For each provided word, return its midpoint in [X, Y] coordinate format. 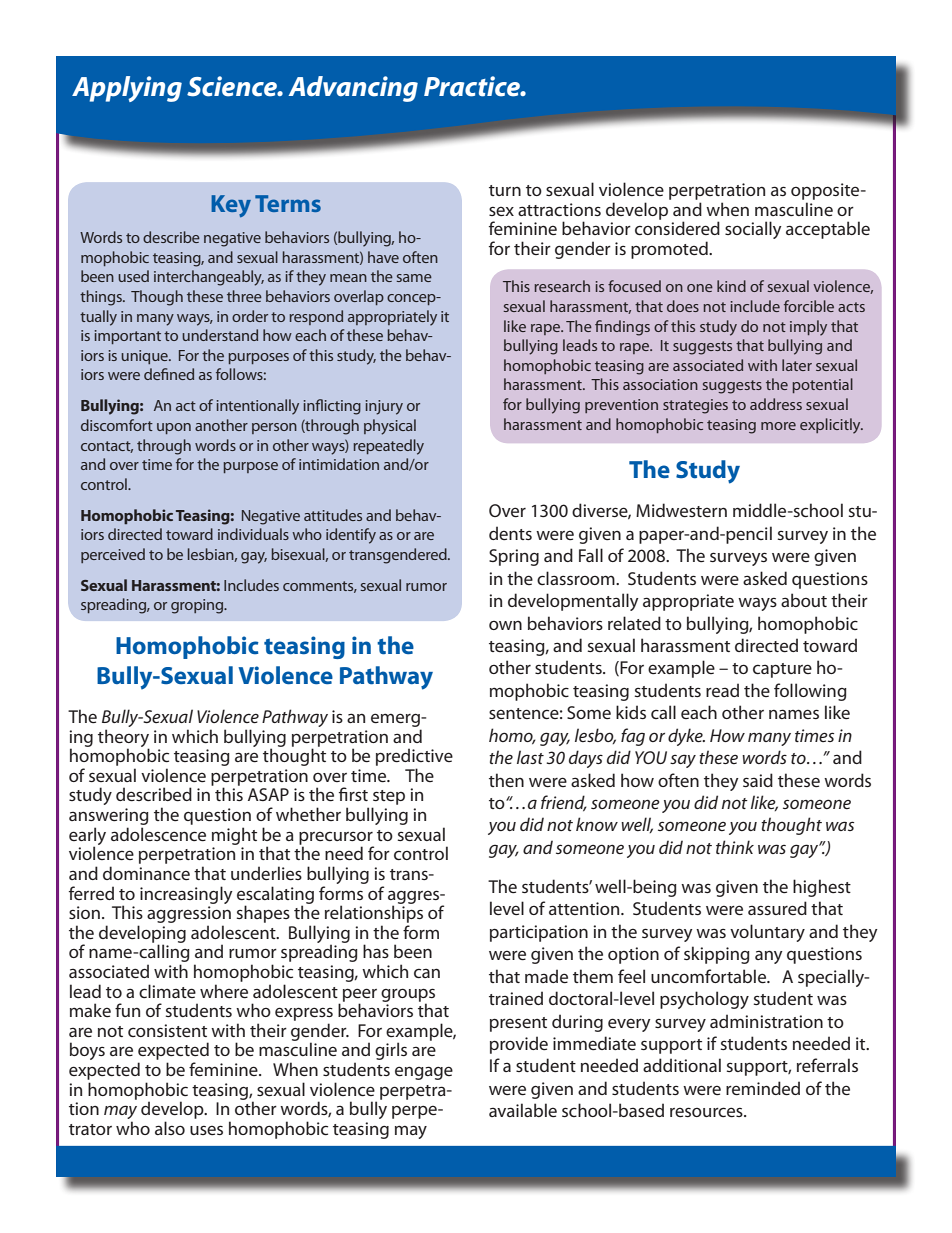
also [170, 1128]
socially [753, 230]
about [804, 600]
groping [198, 606]
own [505, 625]
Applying [127, 89]
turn [505, 190]
